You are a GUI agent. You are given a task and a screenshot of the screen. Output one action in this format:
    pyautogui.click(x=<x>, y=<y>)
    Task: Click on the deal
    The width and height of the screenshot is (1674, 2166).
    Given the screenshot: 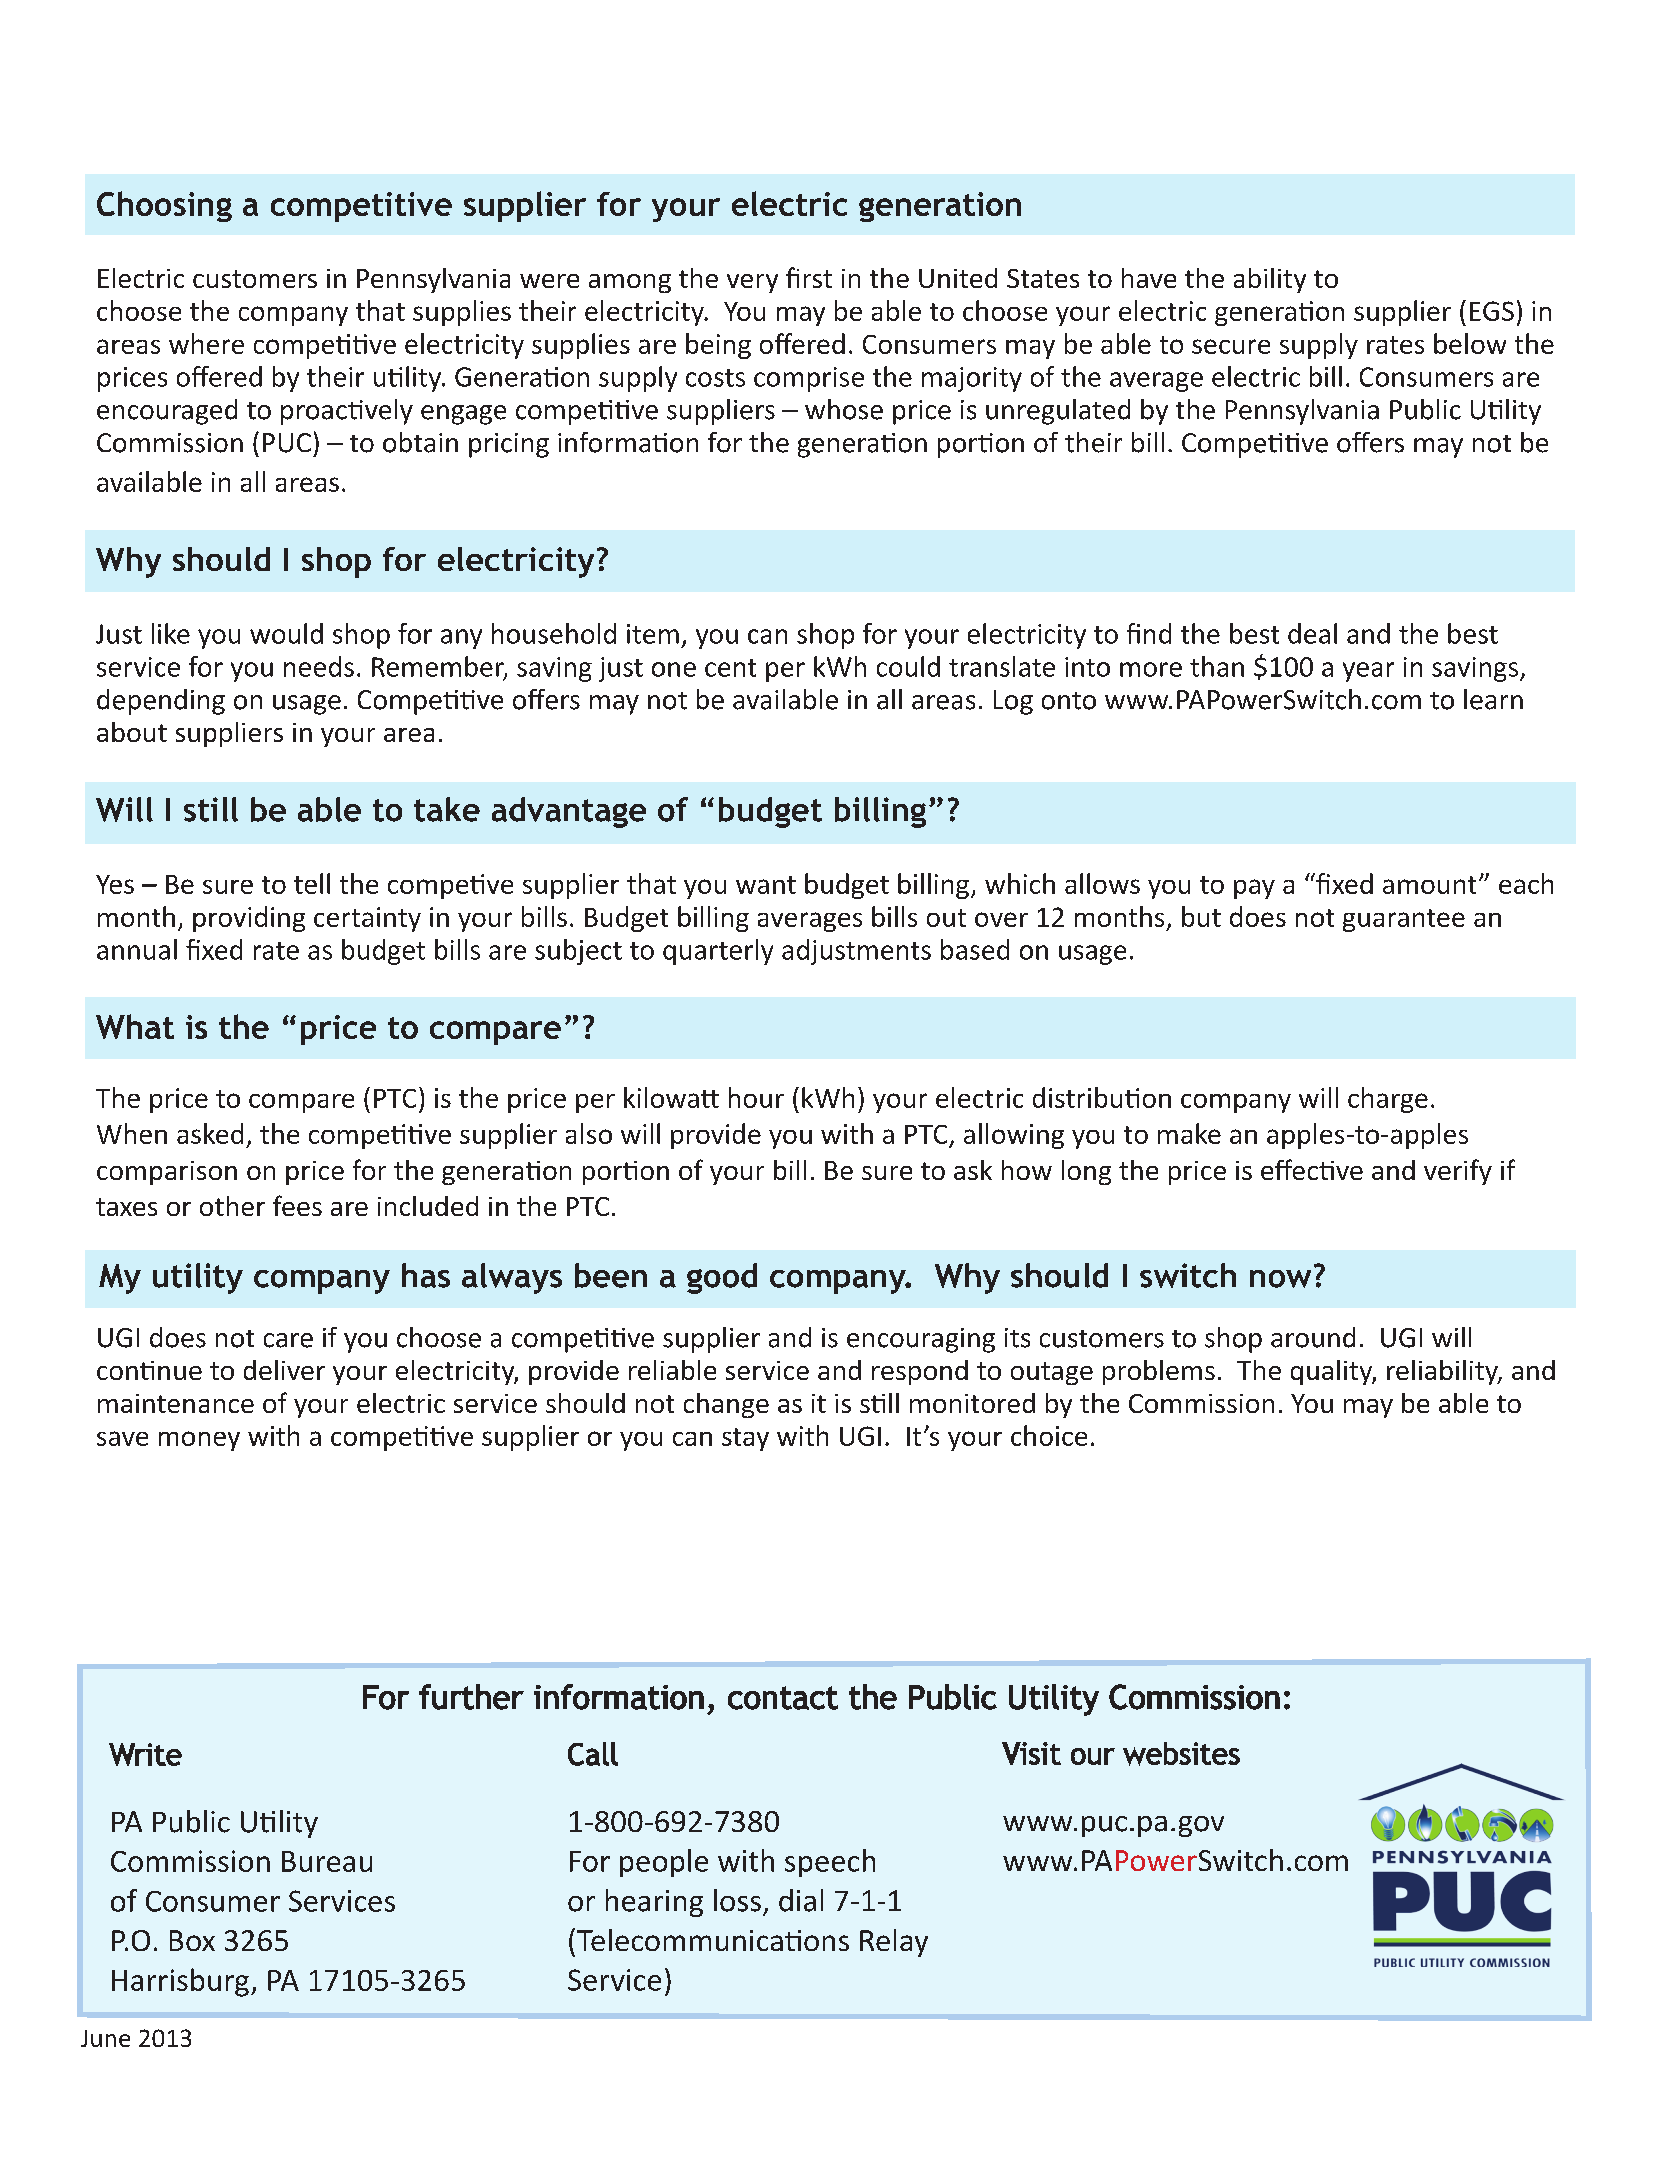 What is the action you would take?
    pyautogui.click(x=1312, y=633)
